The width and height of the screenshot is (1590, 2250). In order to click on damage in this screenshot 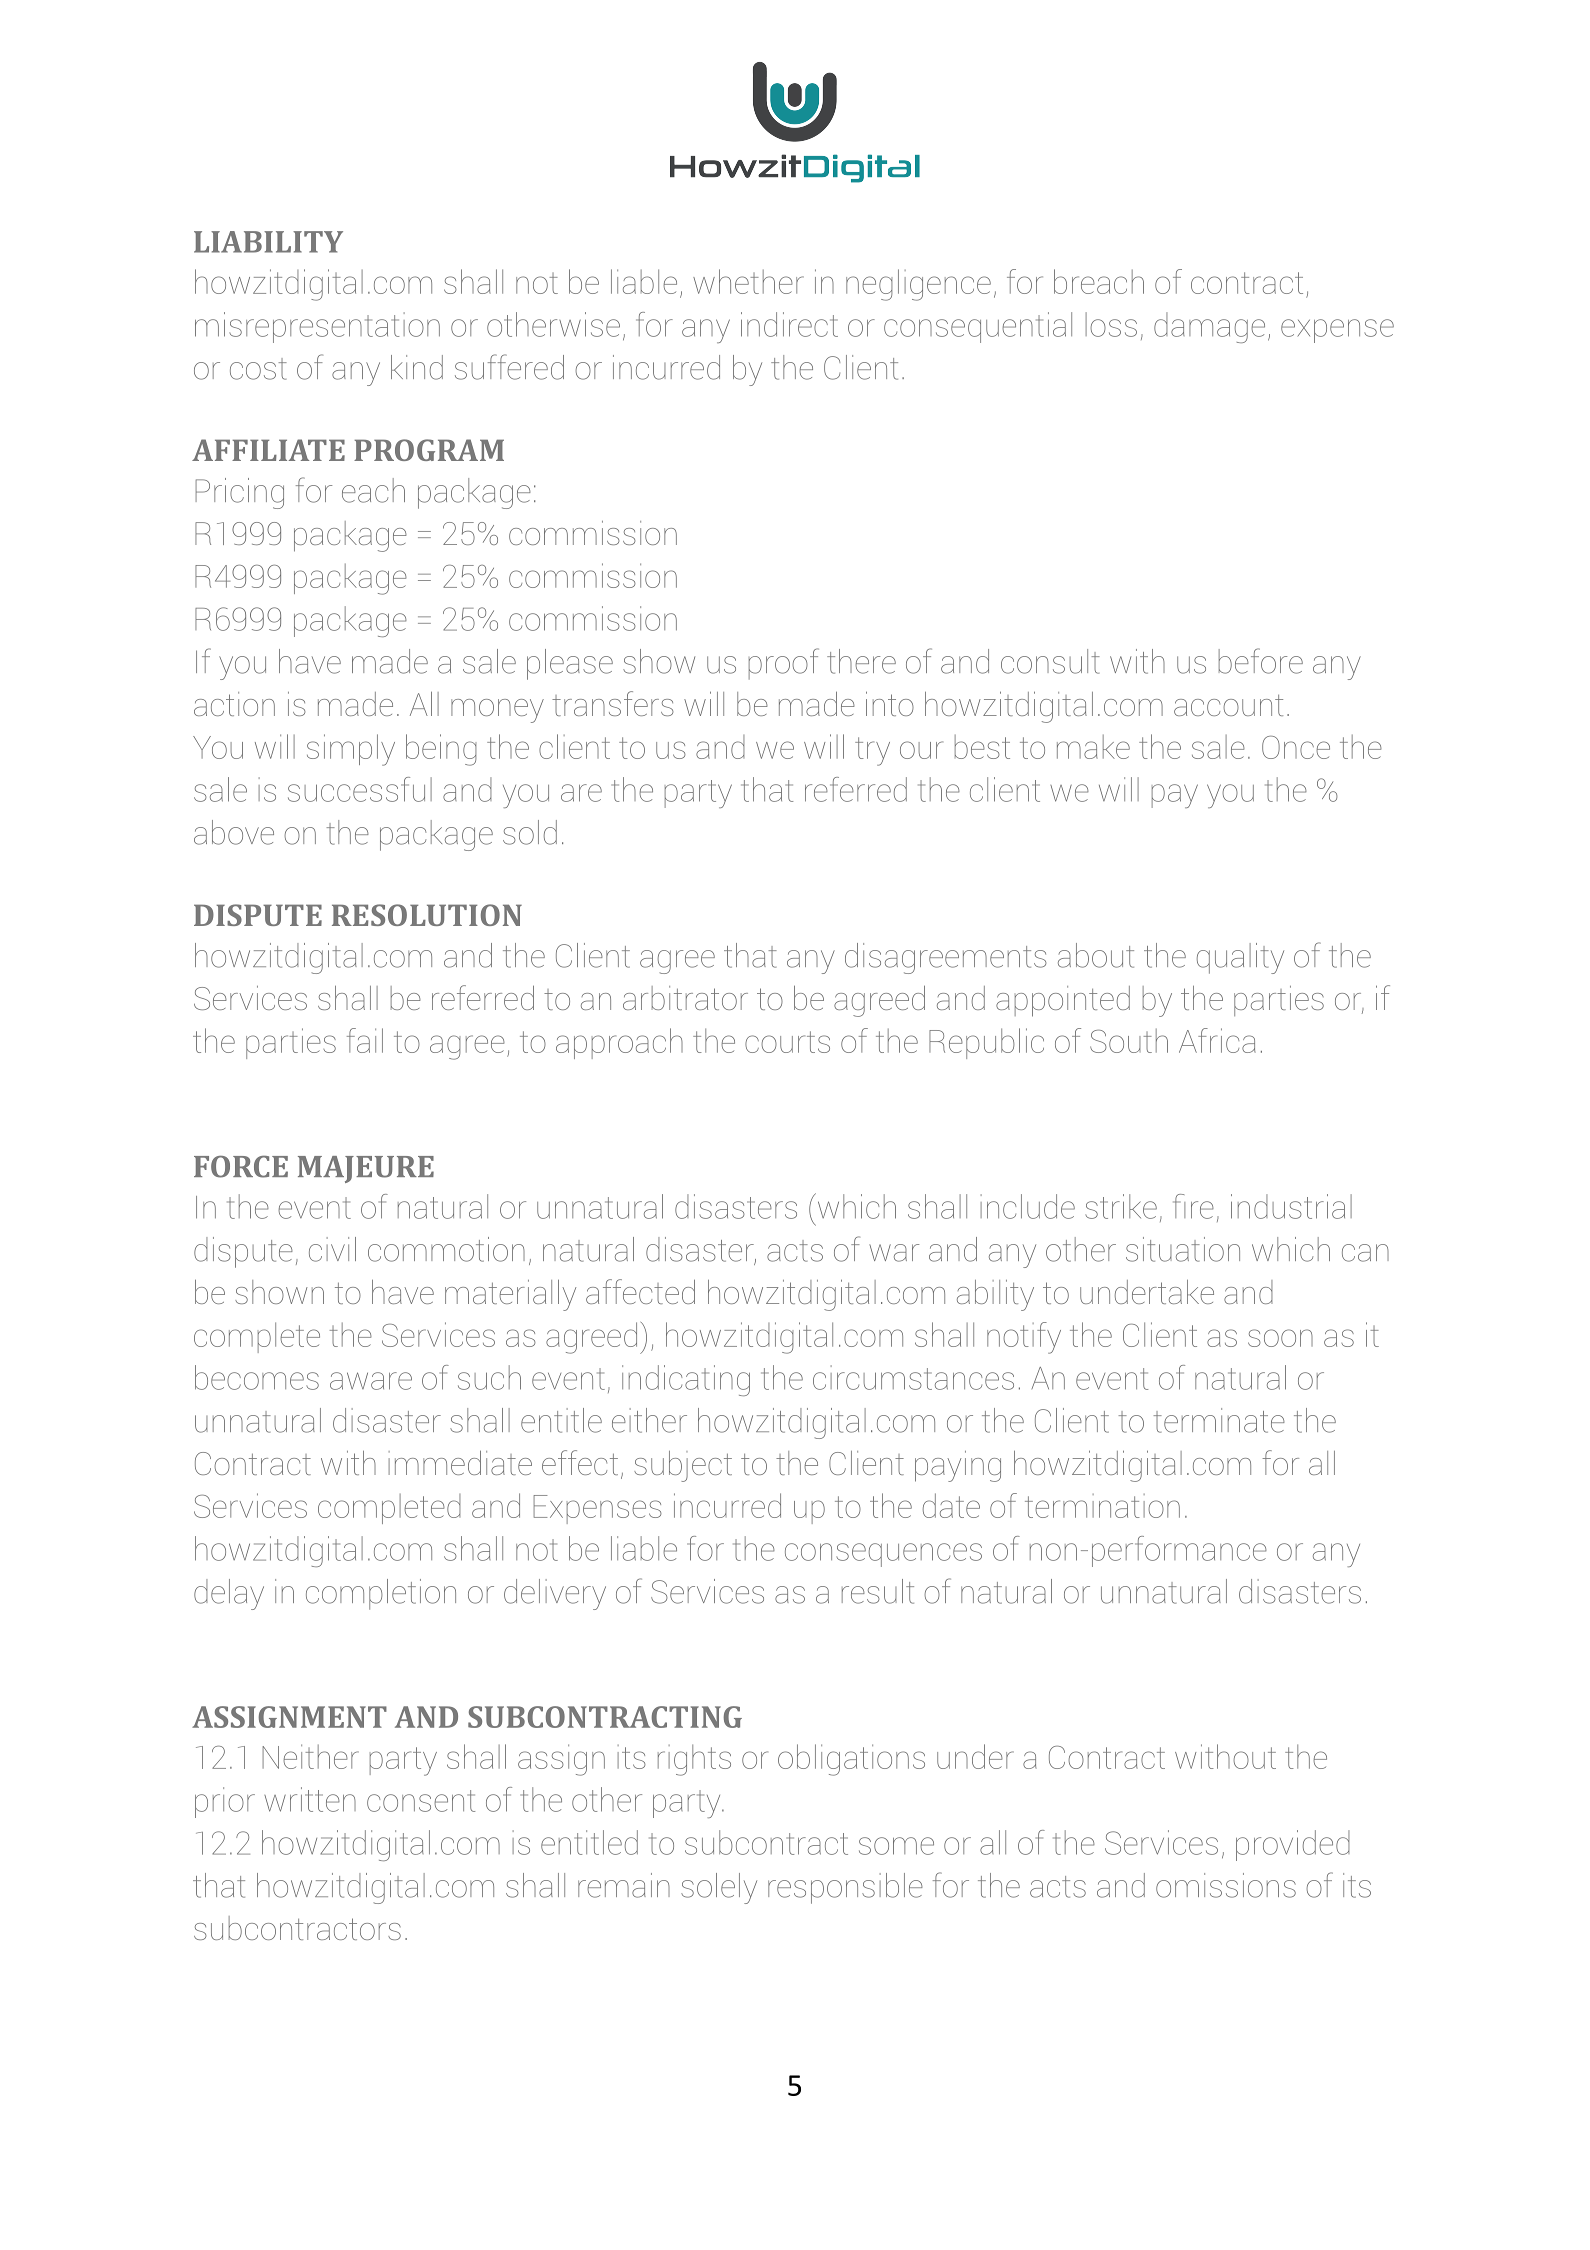, I will do `click(1209, 327)`.
